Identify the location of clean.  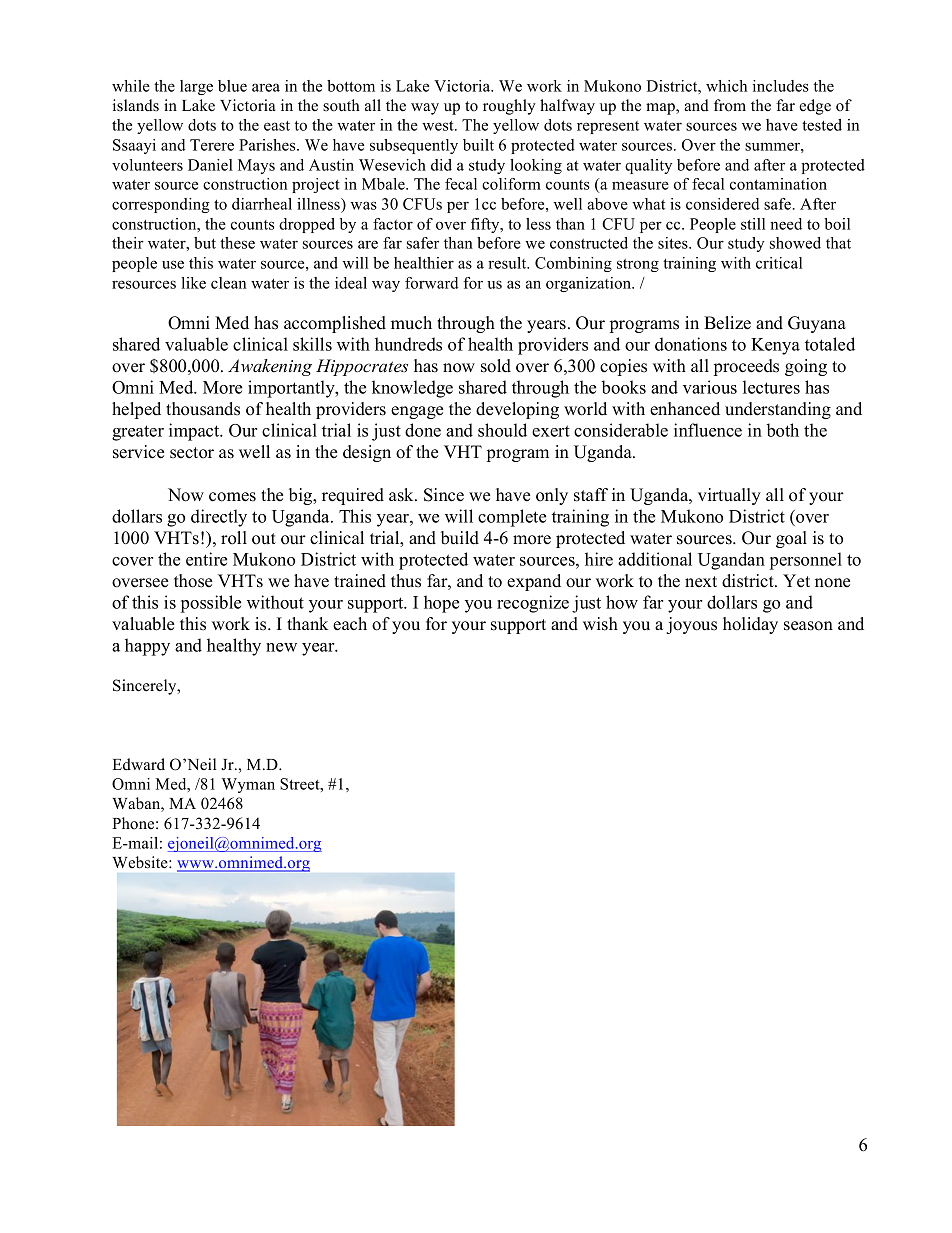
(228, 283).
